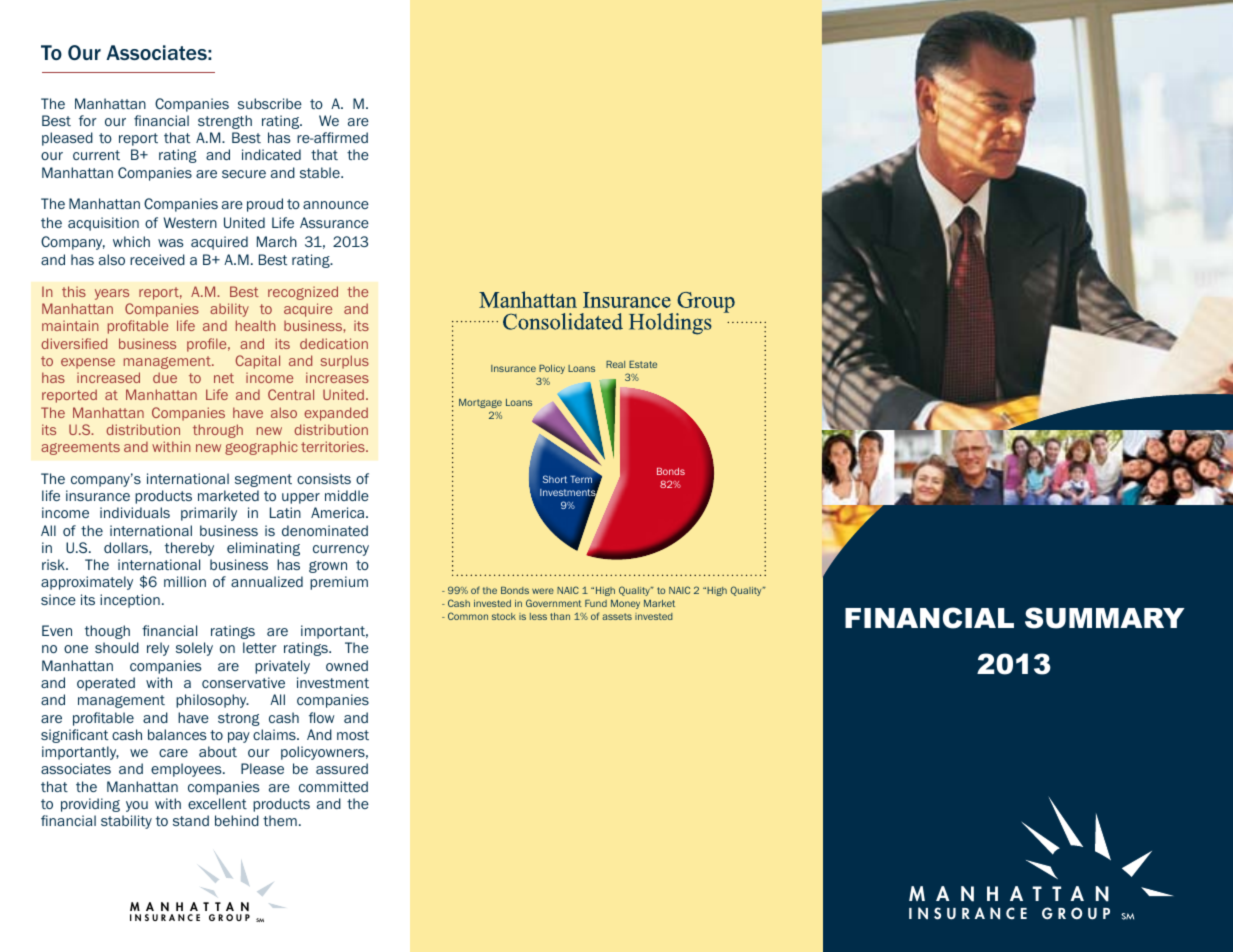  What do you see at coordinates (336, 205) in the page?
I see `announce` at bounding box center [336, 205].
